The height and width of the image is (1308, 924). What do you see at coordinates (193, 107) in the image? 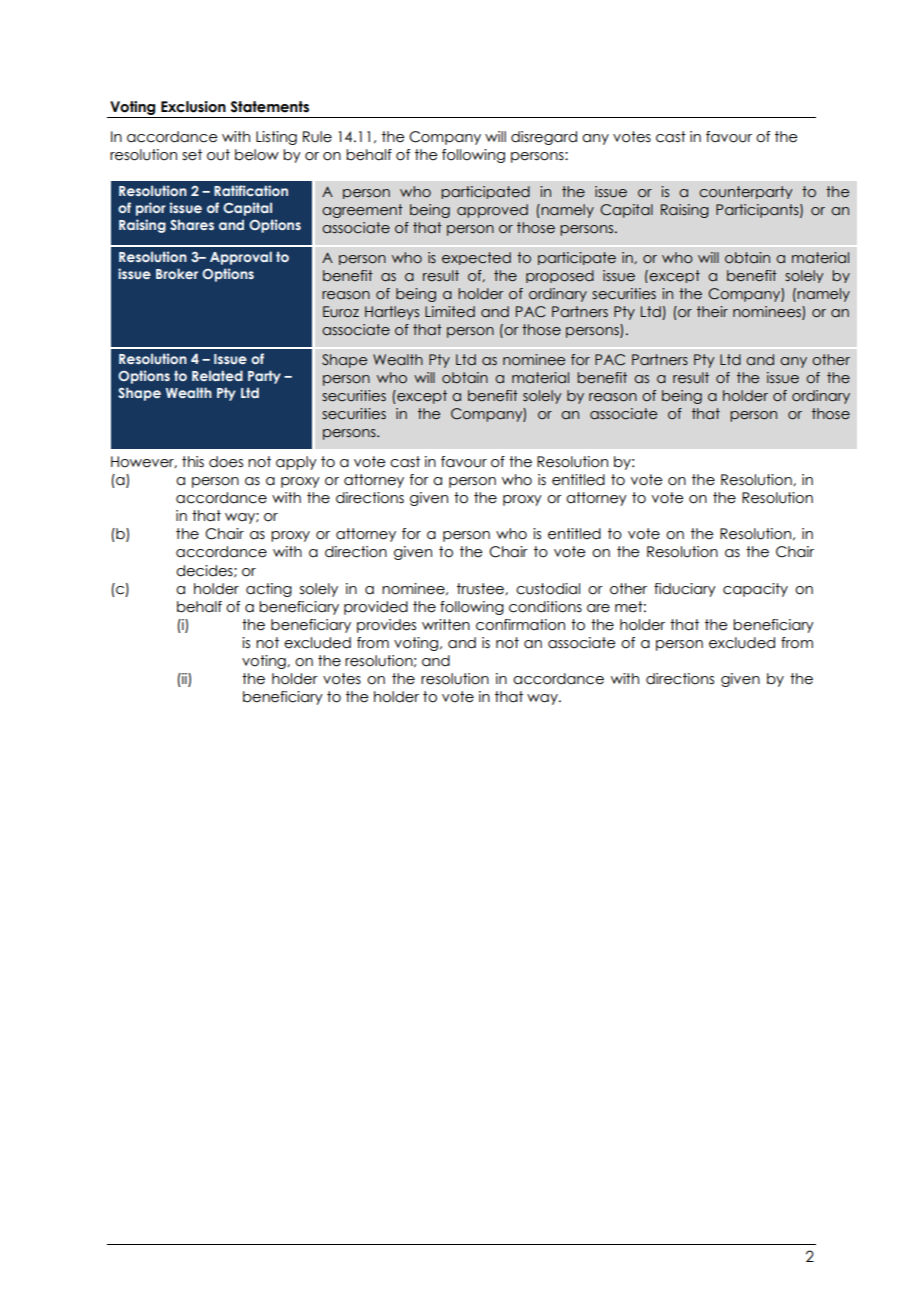
I see `Exclusion` at bounding box center [193, 107].
